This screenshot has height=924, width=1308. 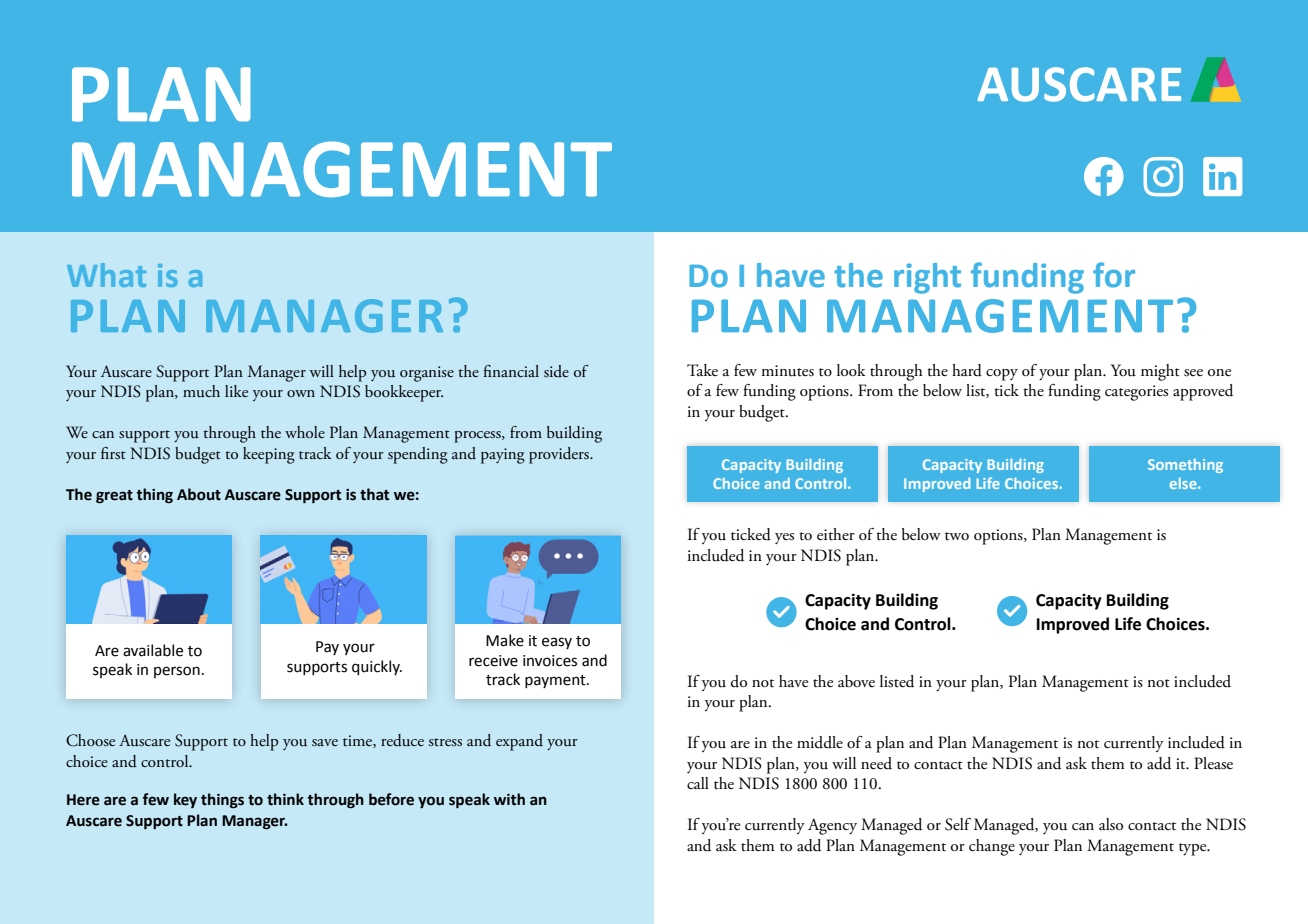 What do you see at coordinates (185, 800) in the screenshot?
I see `key` at bounding box center [185, 800].
